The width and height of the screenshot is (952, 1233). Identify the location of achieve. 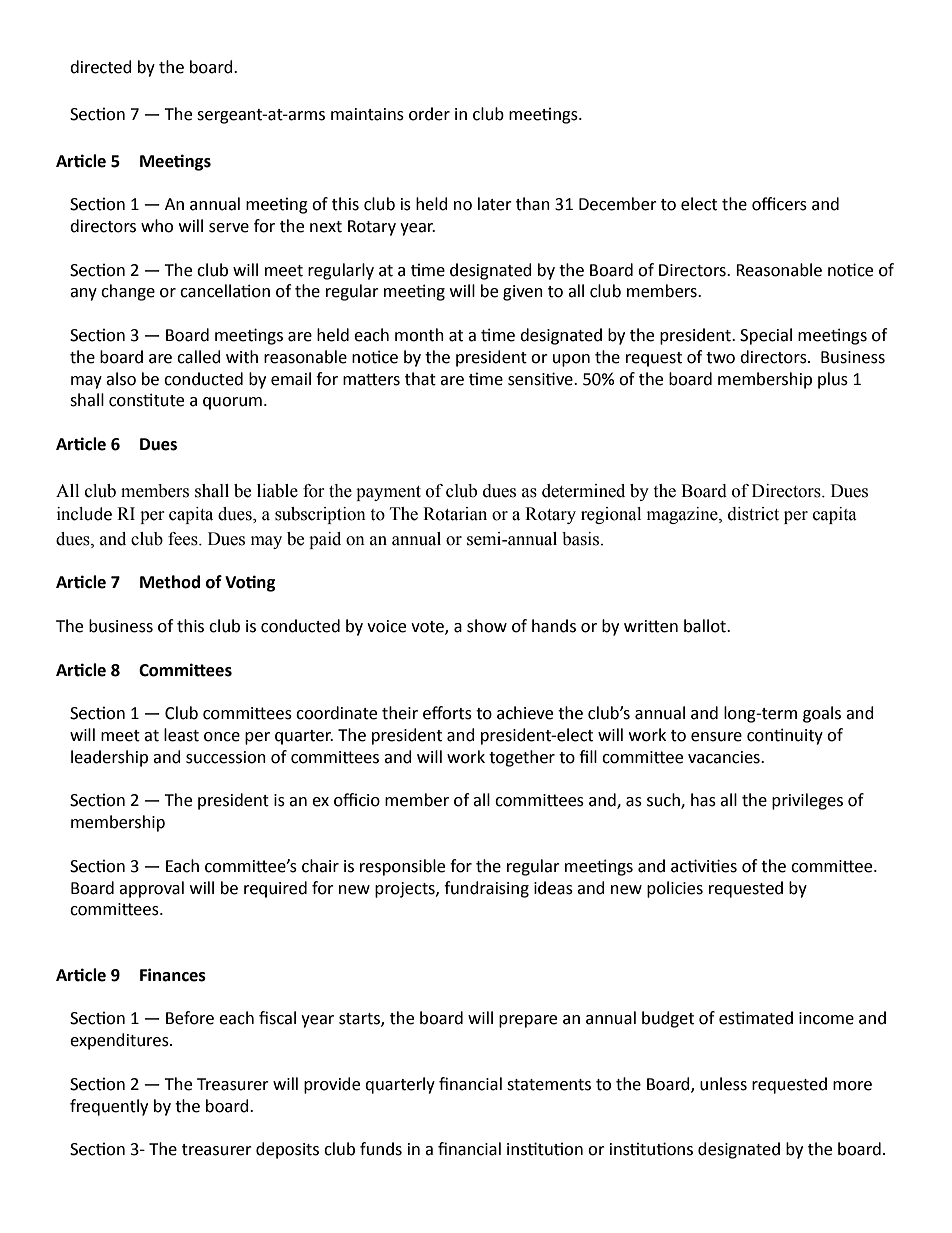
(525, 713).
